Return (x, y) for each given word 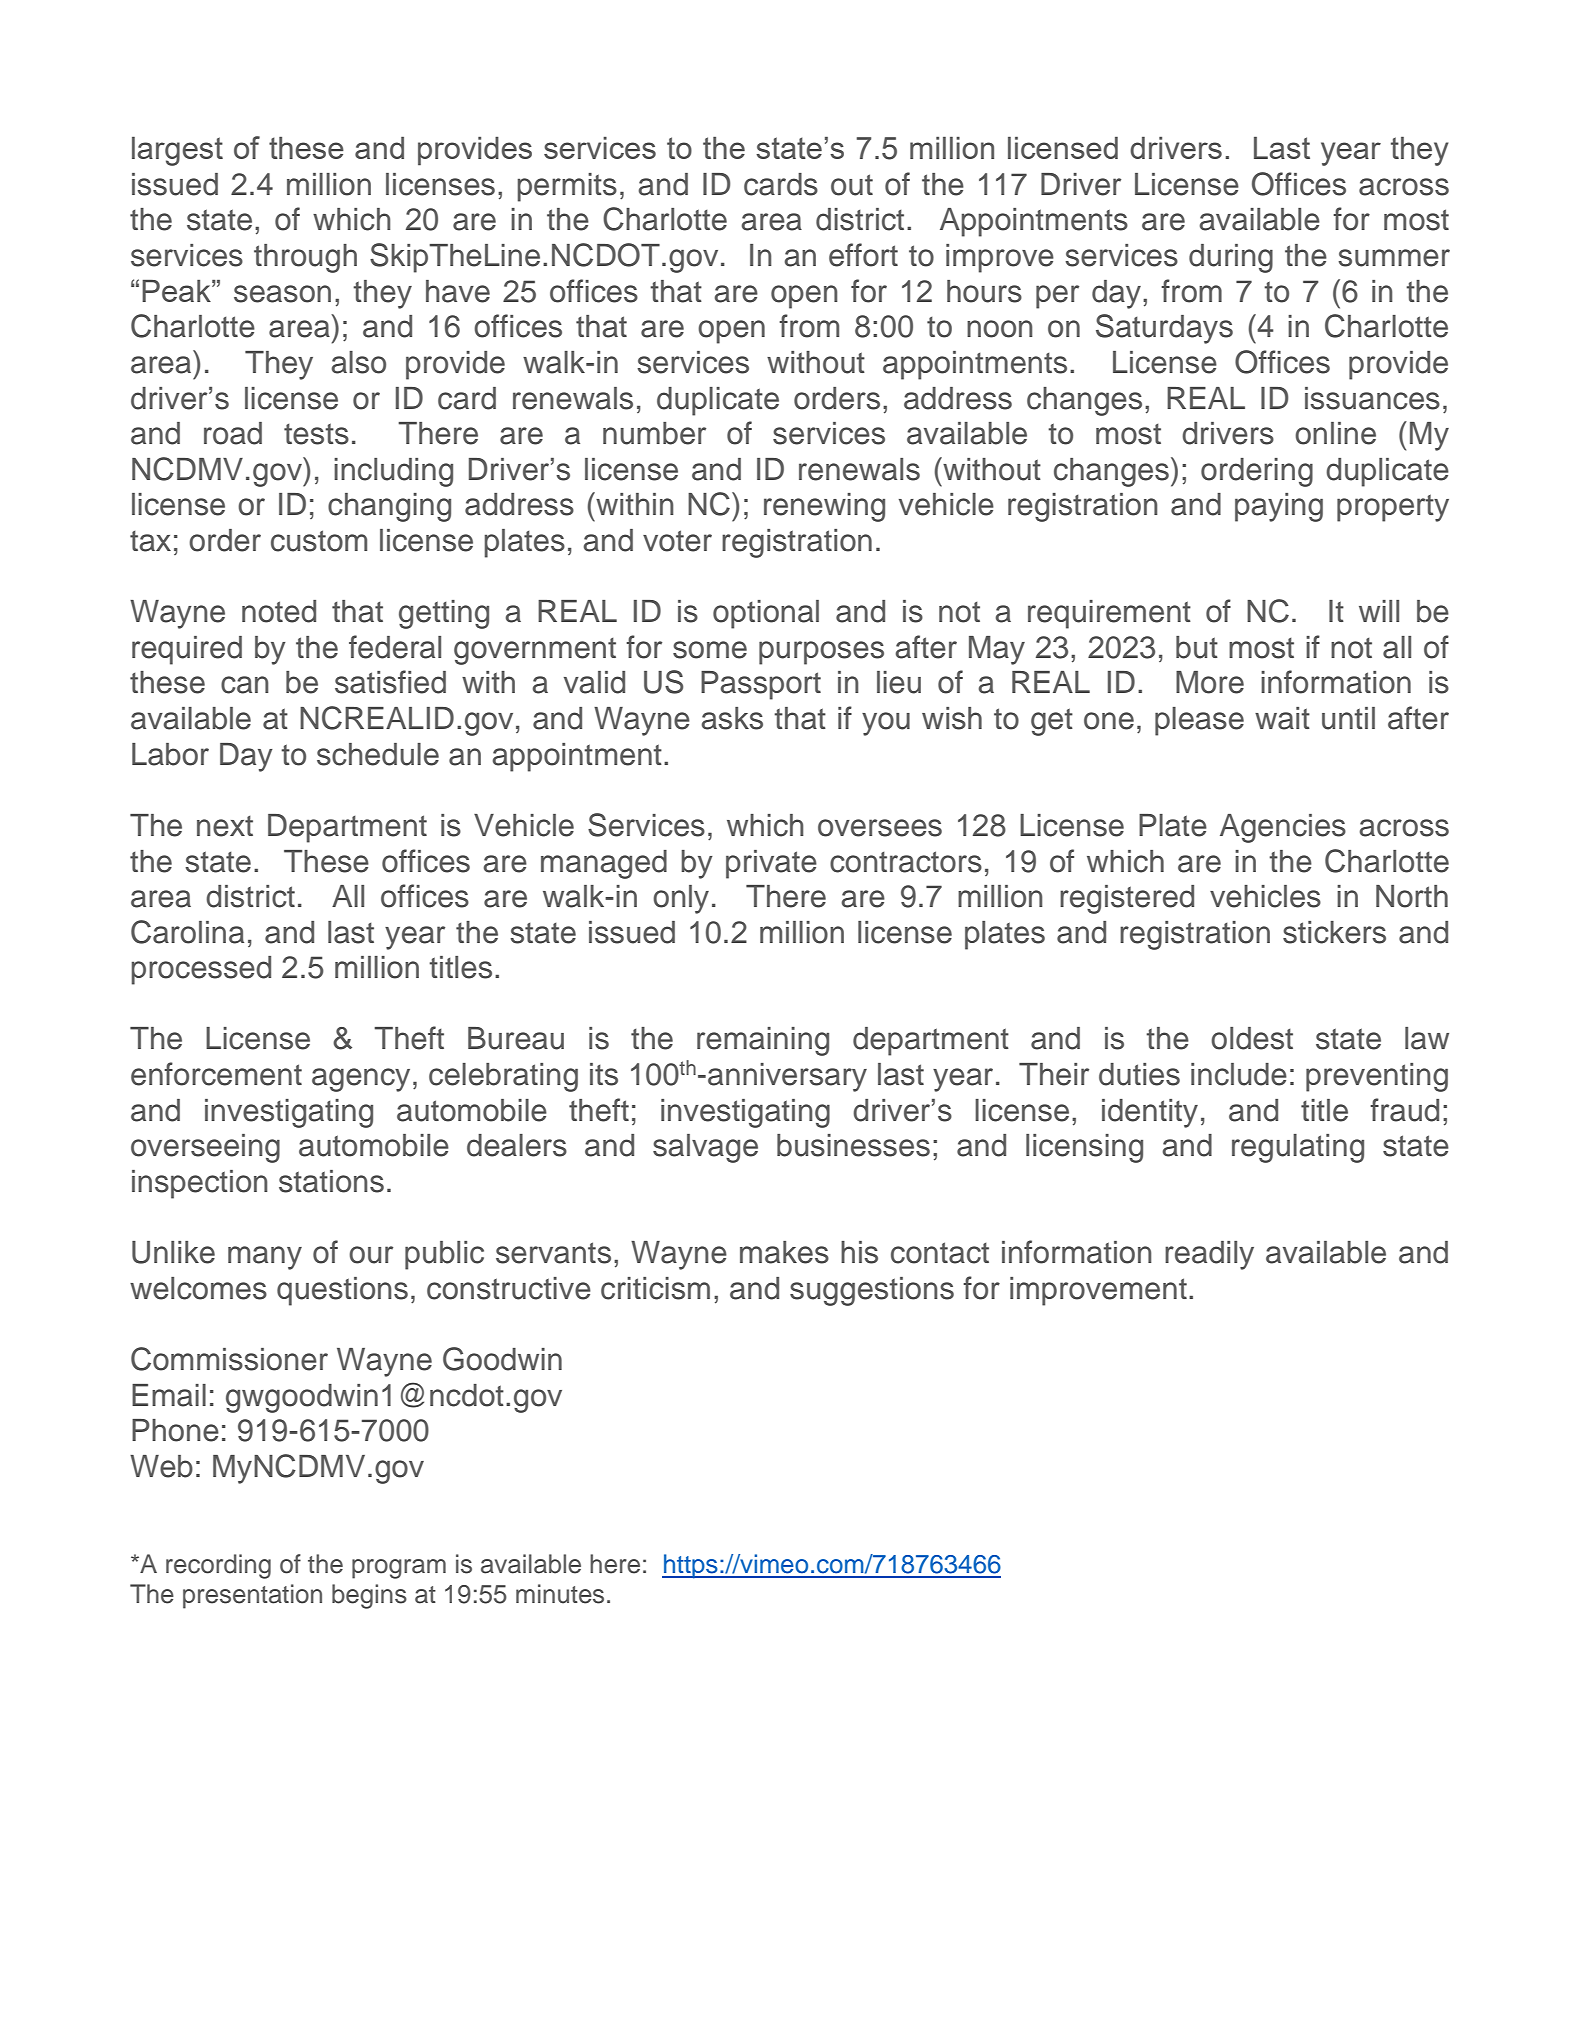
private (771, 864)
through (305, 258)
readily (1209, 1255)
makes (784, 1252)
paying (1279, 507)
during (1231, 258)
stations (331, 1181)
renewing (824, 507)
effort (863, 255)
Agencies (1283, 828)
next (225, 826)
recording (218, 1566)
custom (319, 541)
